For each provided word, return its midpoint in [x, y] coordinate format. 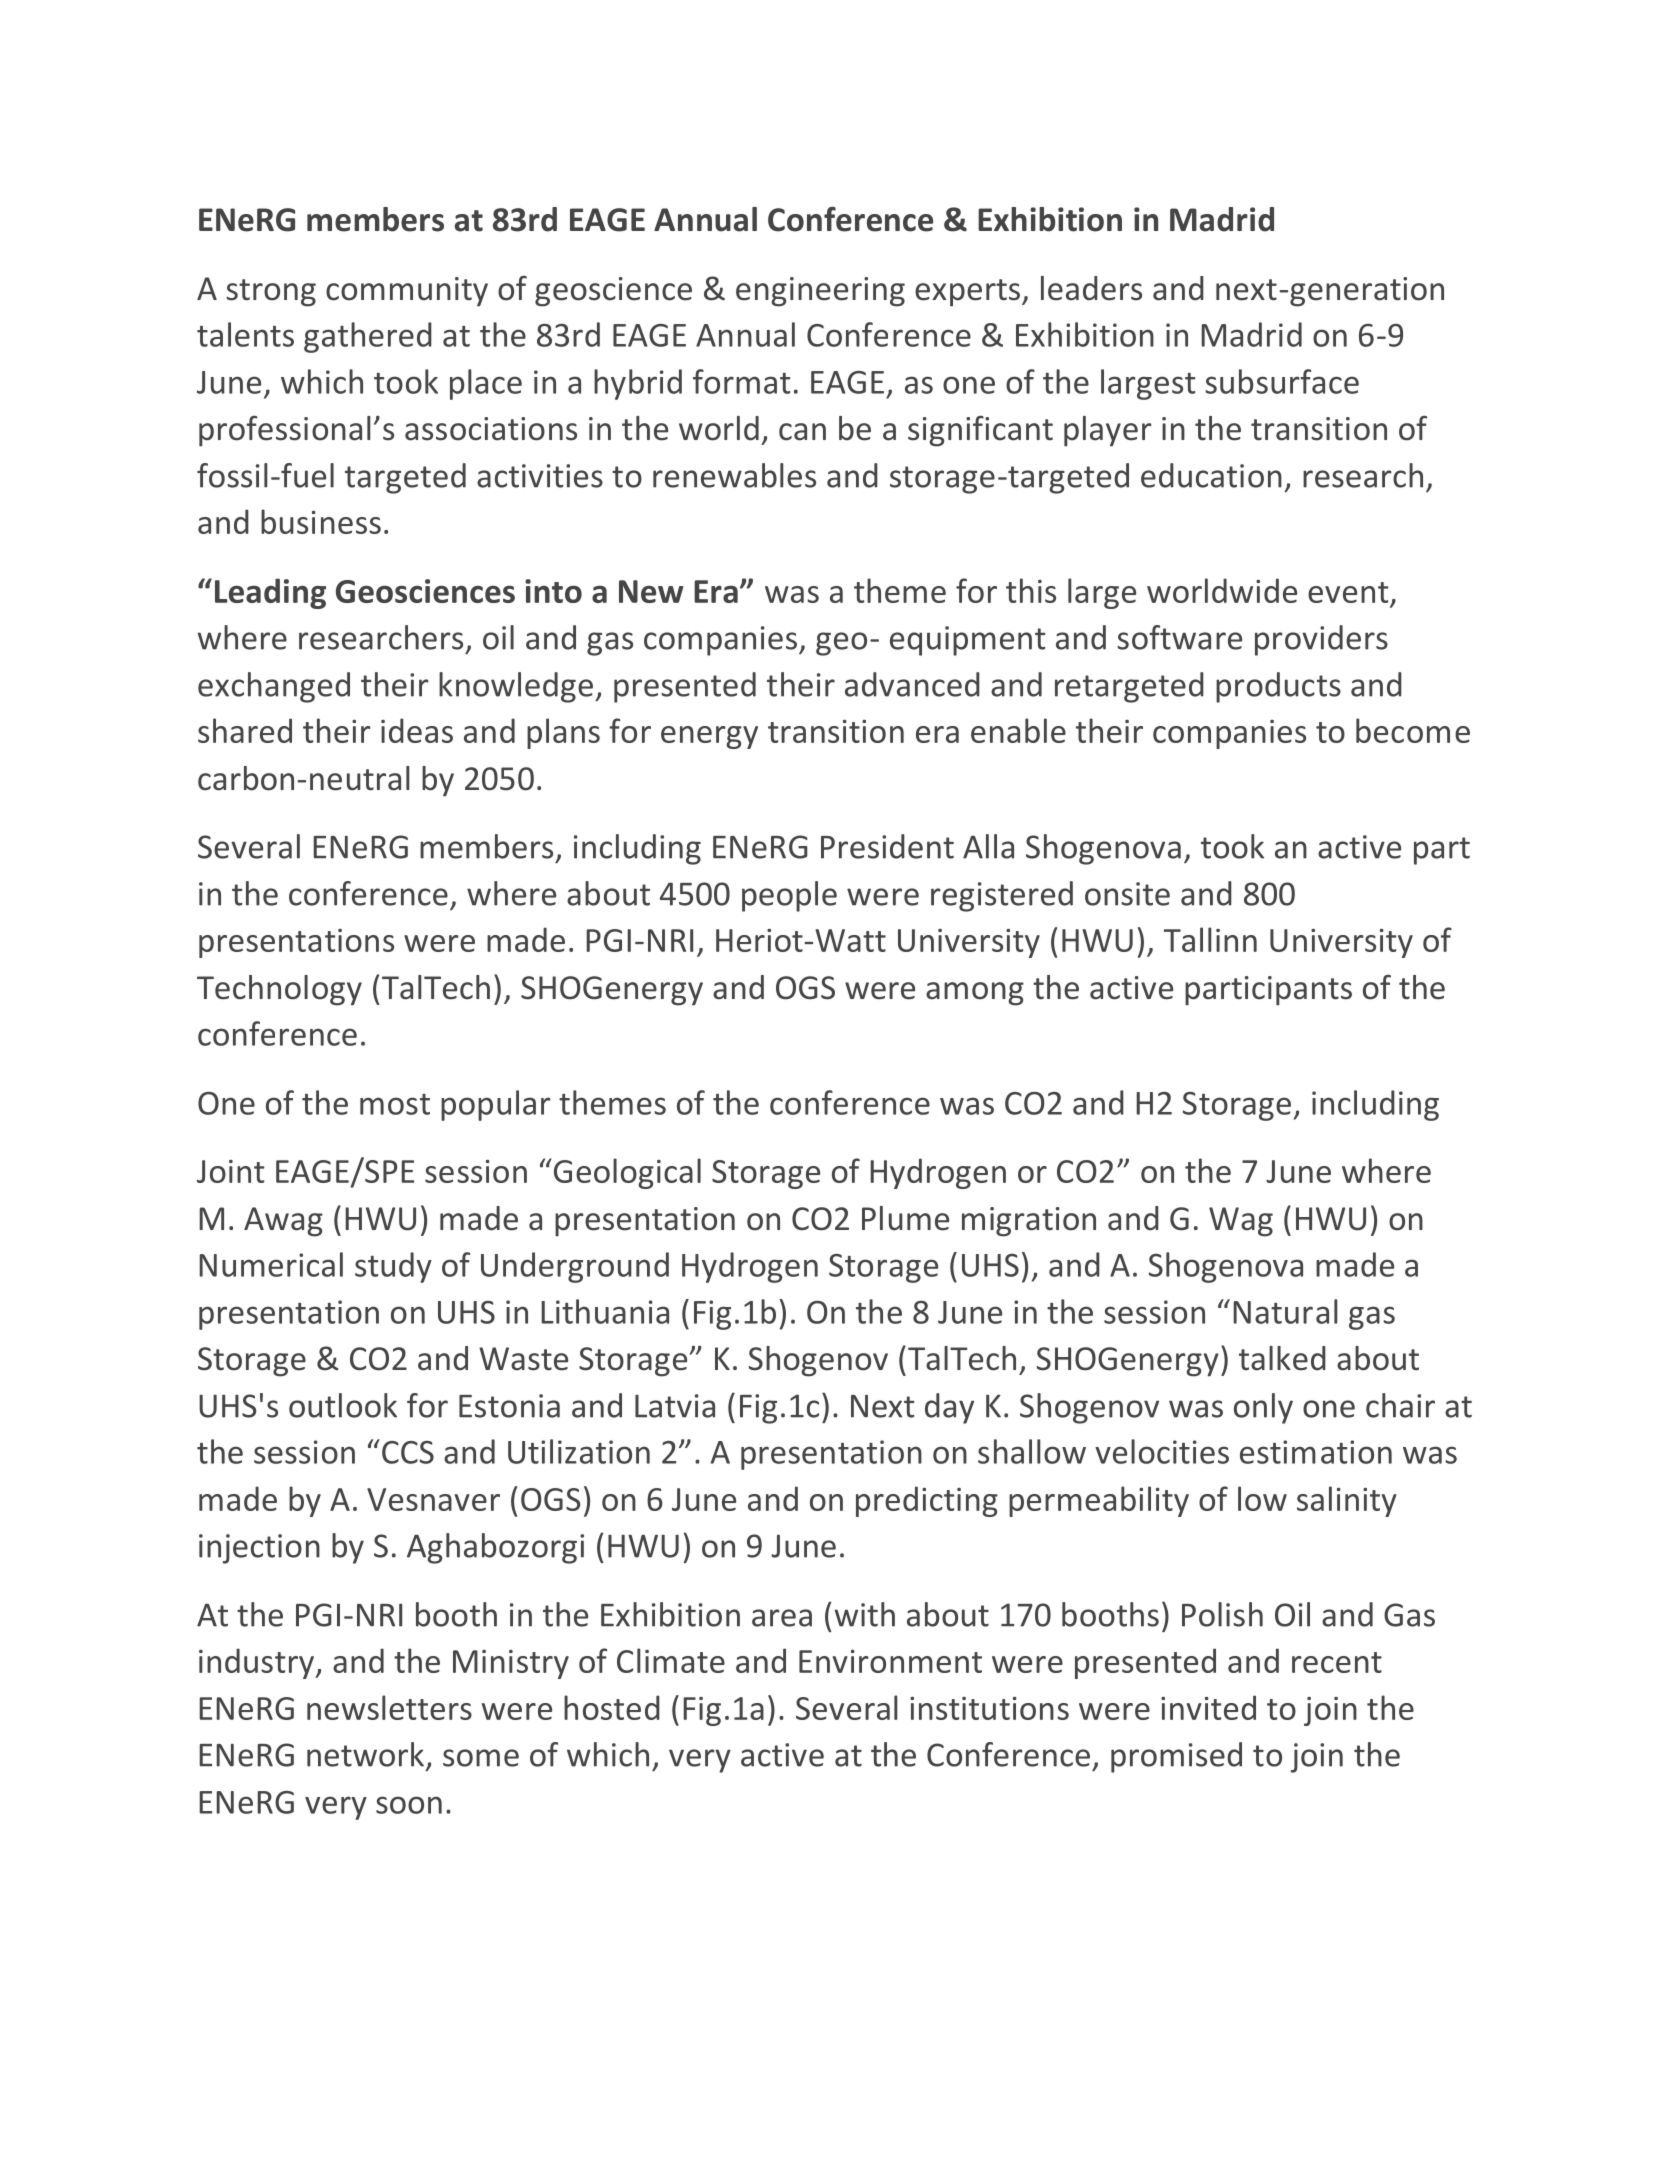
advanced [912, 684]
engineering [820, 292]
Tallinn [1210, 939]
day [949, 1408]
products [1278, 687]
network [367, 1755]
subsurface [1282, 381]
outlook [343, 1405]
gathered [368, 337]
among [975, 994]
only [1263, 1408]
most [395, 1104]
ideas [417, 730]
